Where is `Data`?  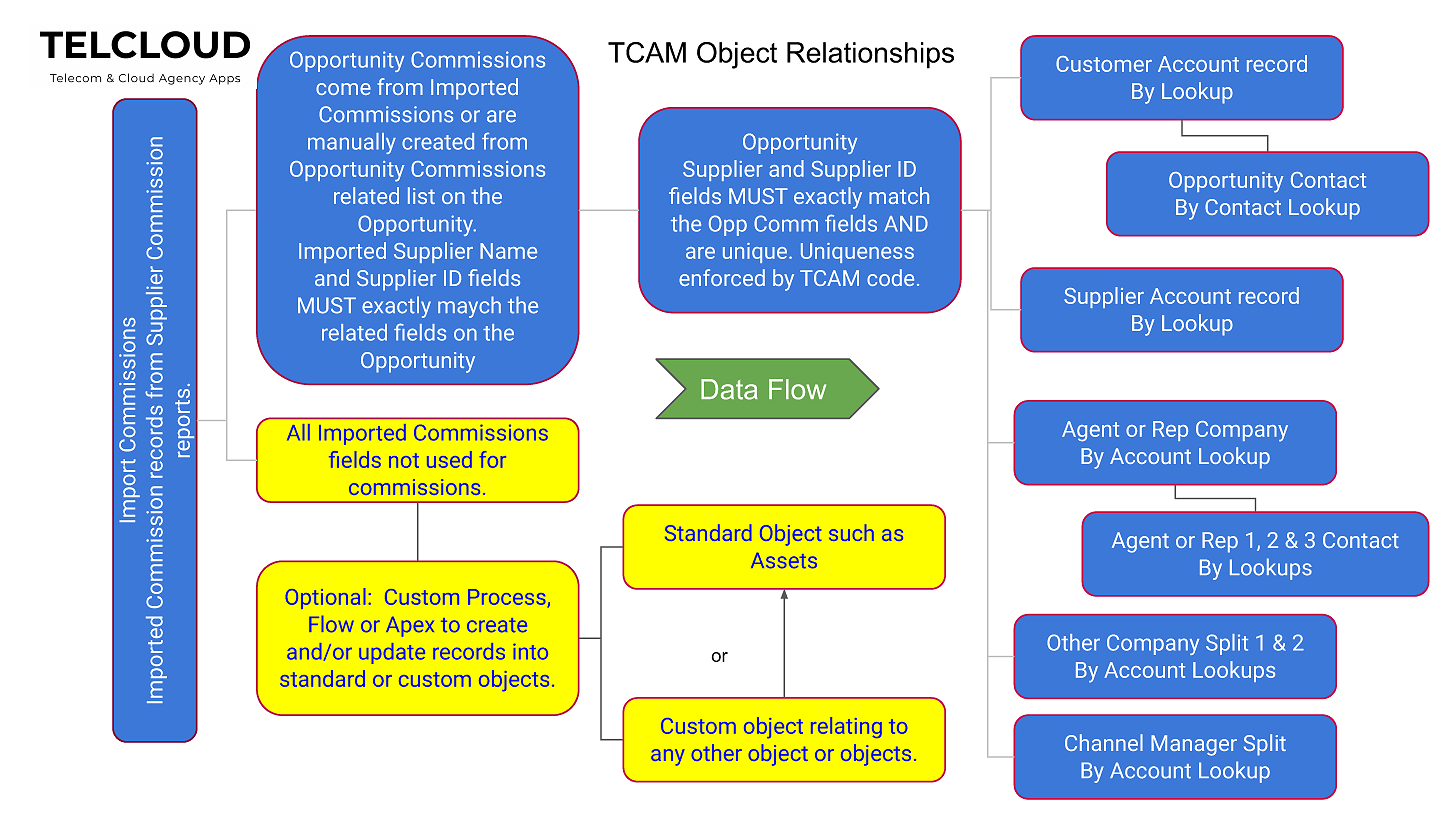
Data is located at coordinates (729, 389).
